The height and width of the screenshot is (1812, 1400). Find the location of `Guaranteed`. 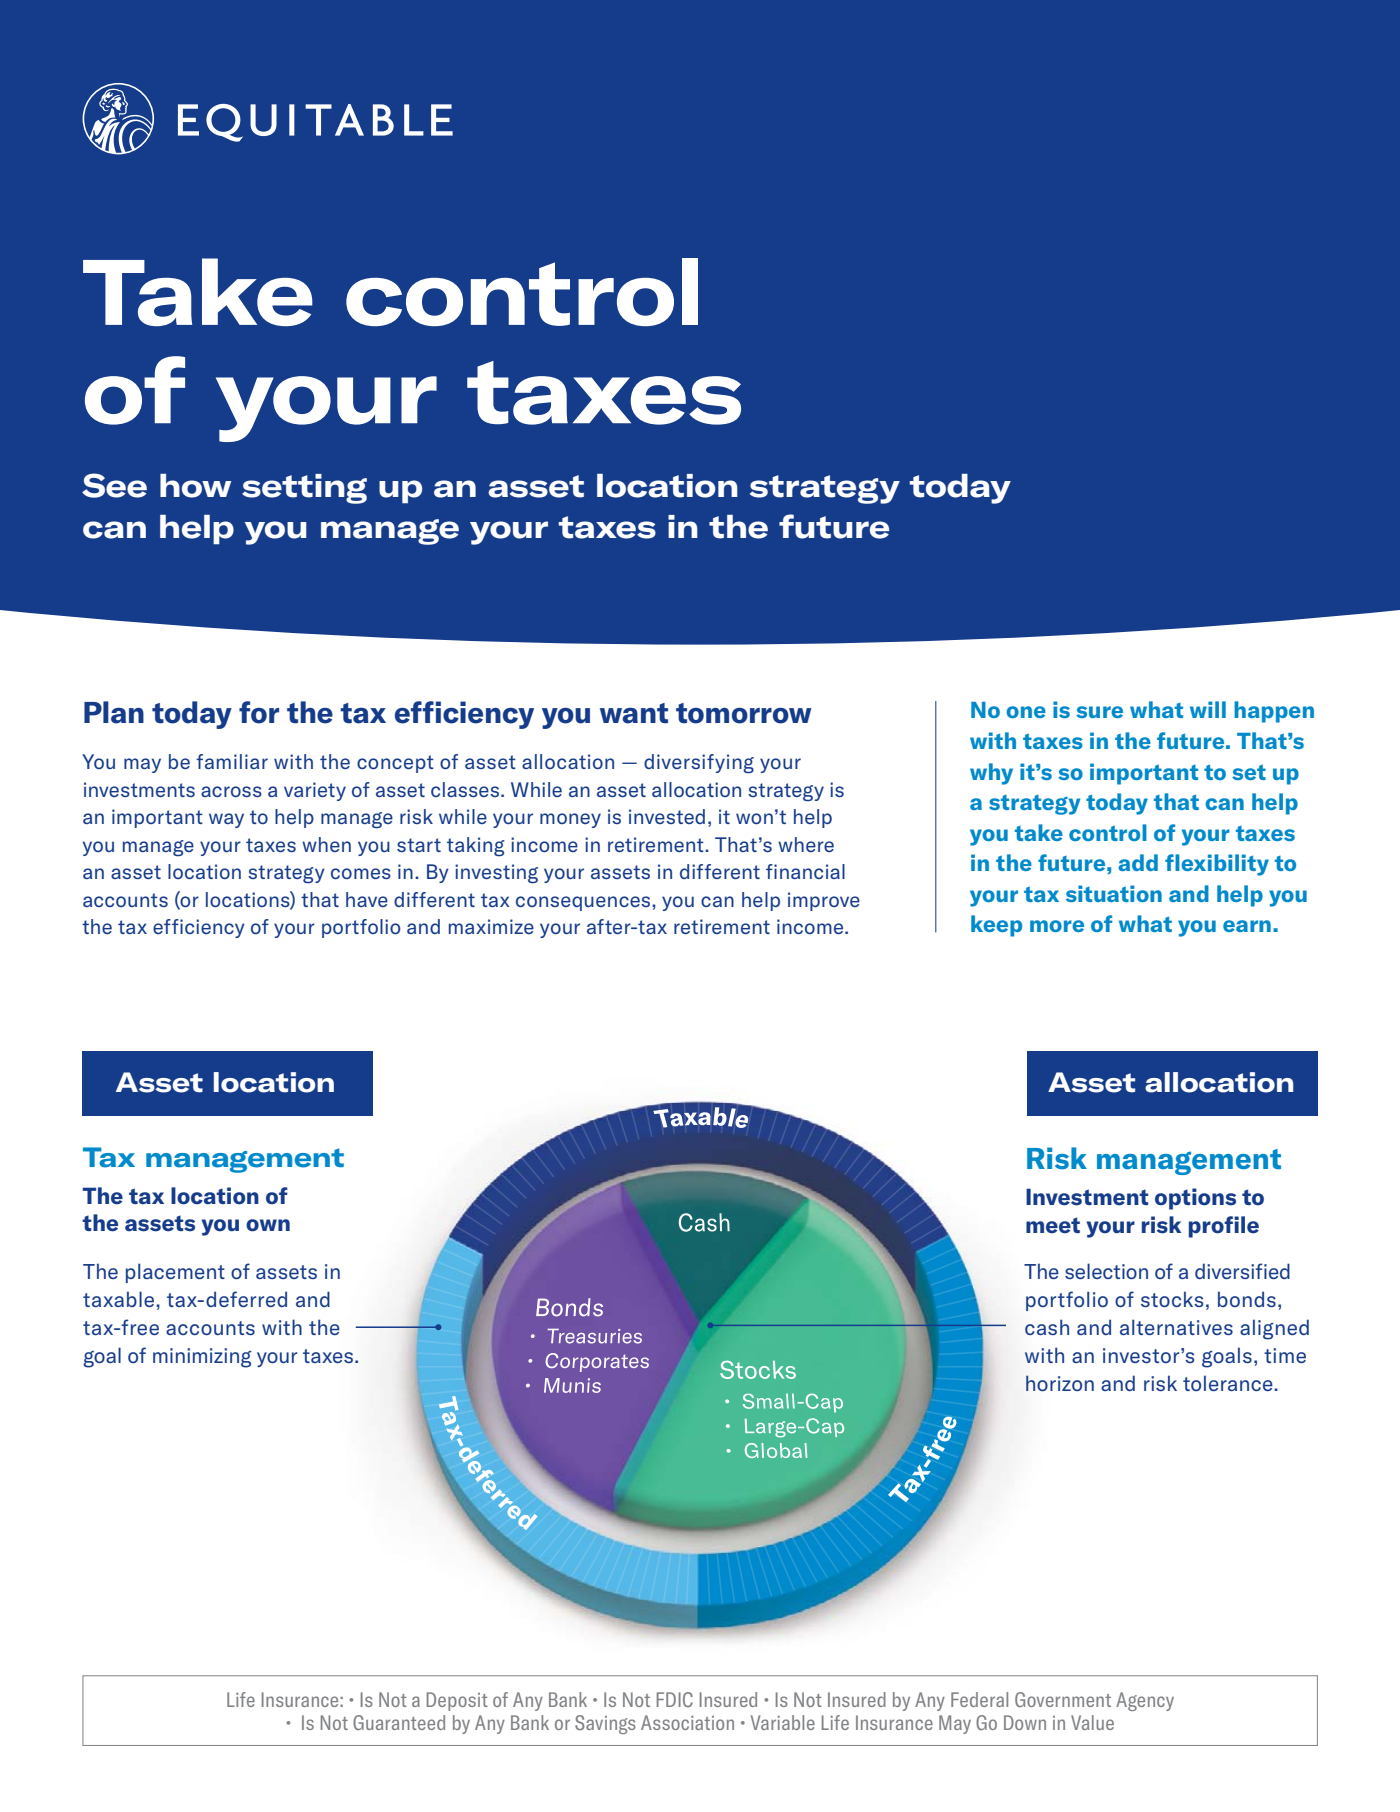

Guaranteed is located at coordinates (399, 1722).
